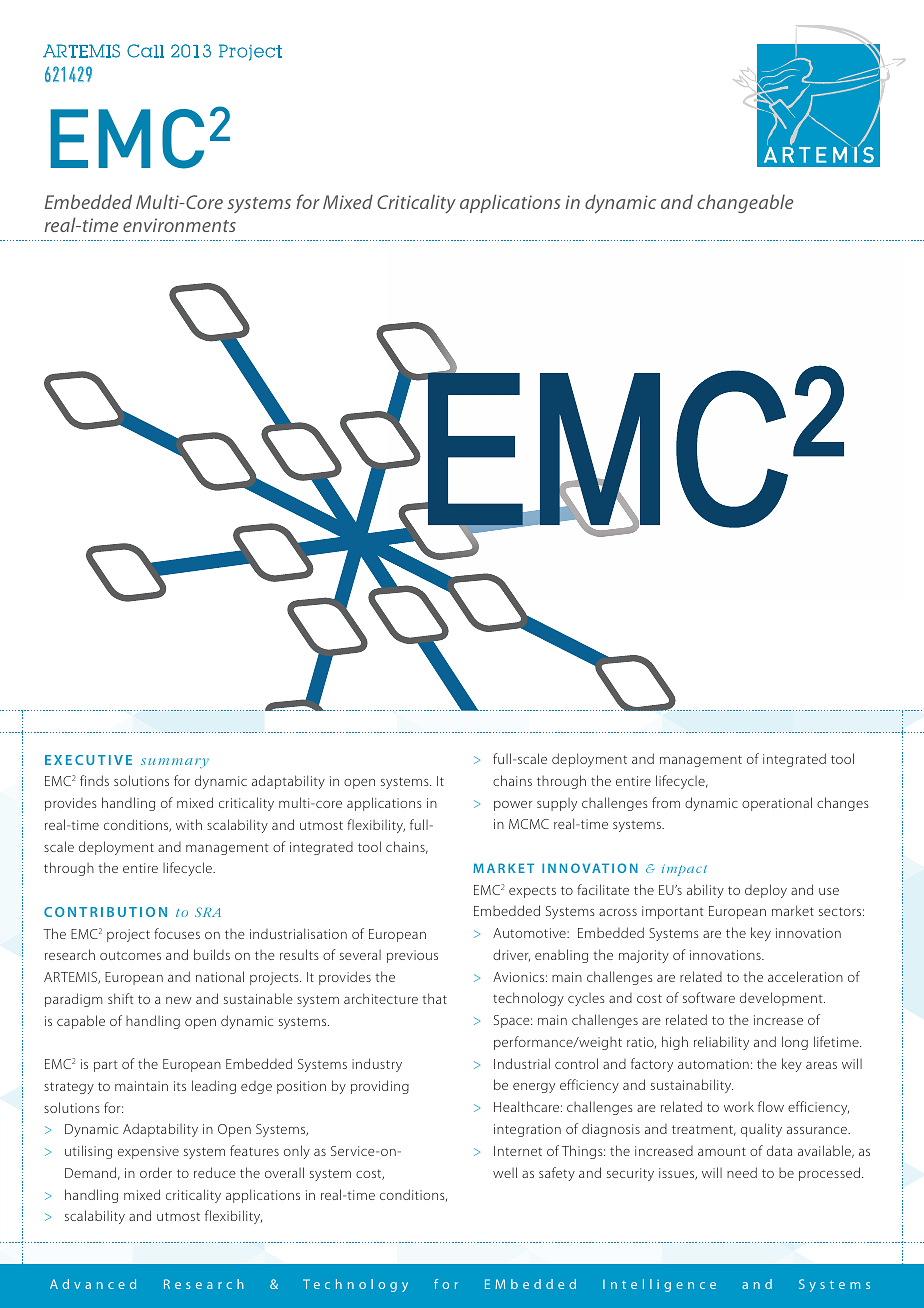  Describe the element at coordinates (179, 225) in the screenshot. I see `environments` at that location.
